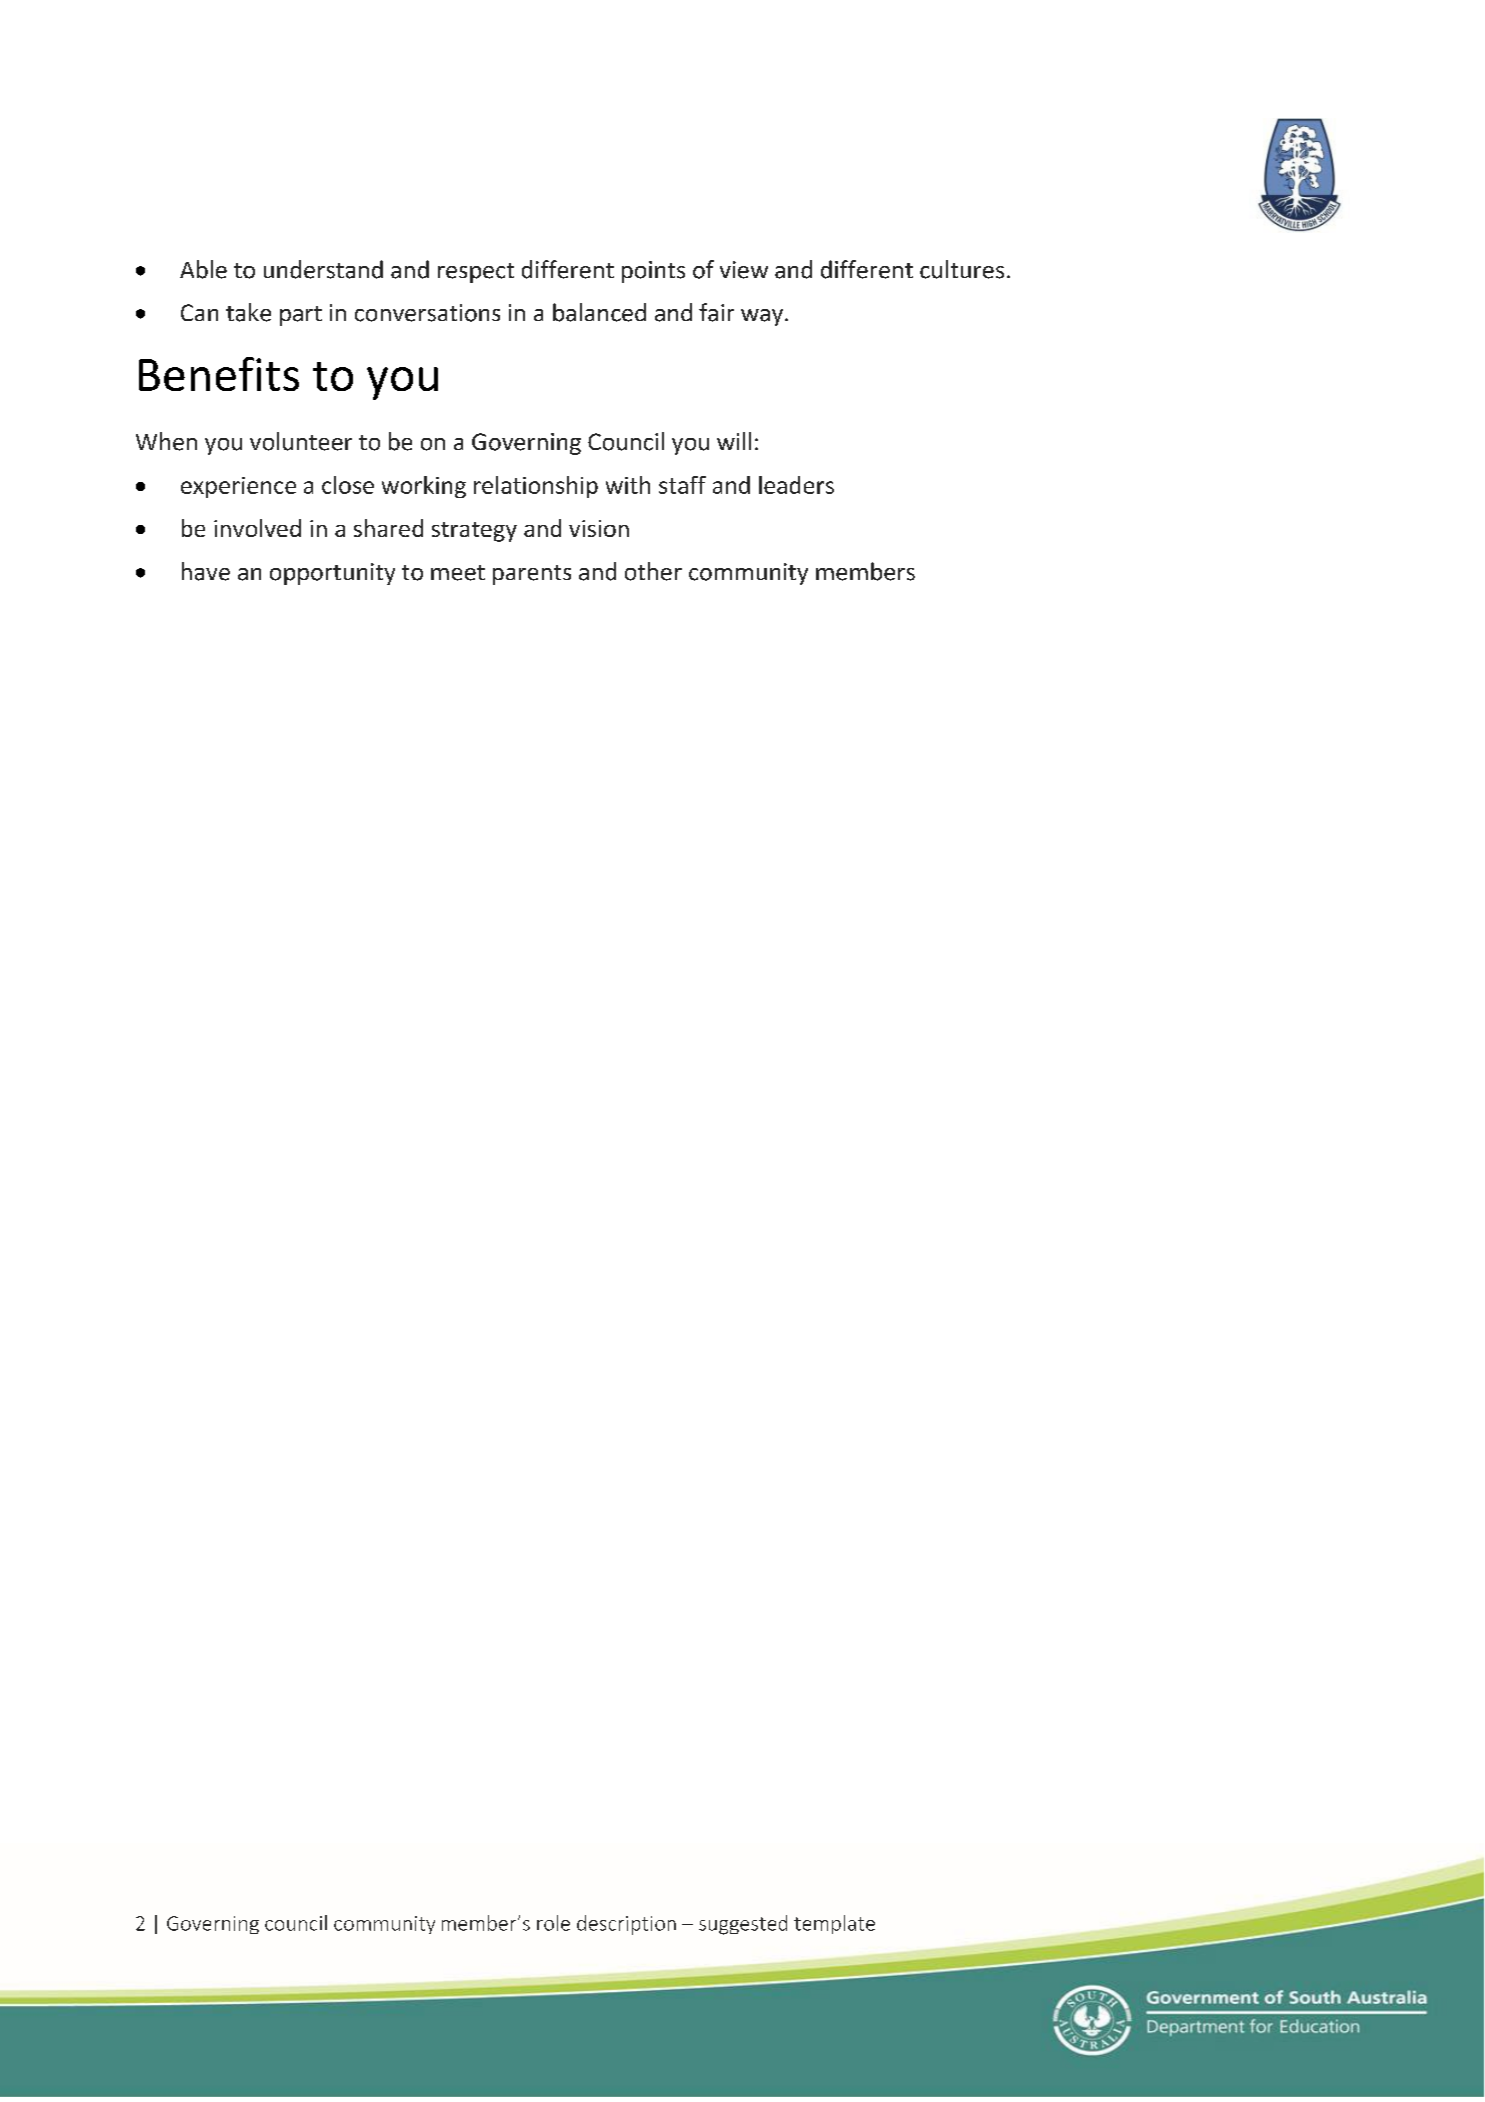 The height and width of the screenshot is (2102, 1485). I want to click on parents, so click(532, 575).
